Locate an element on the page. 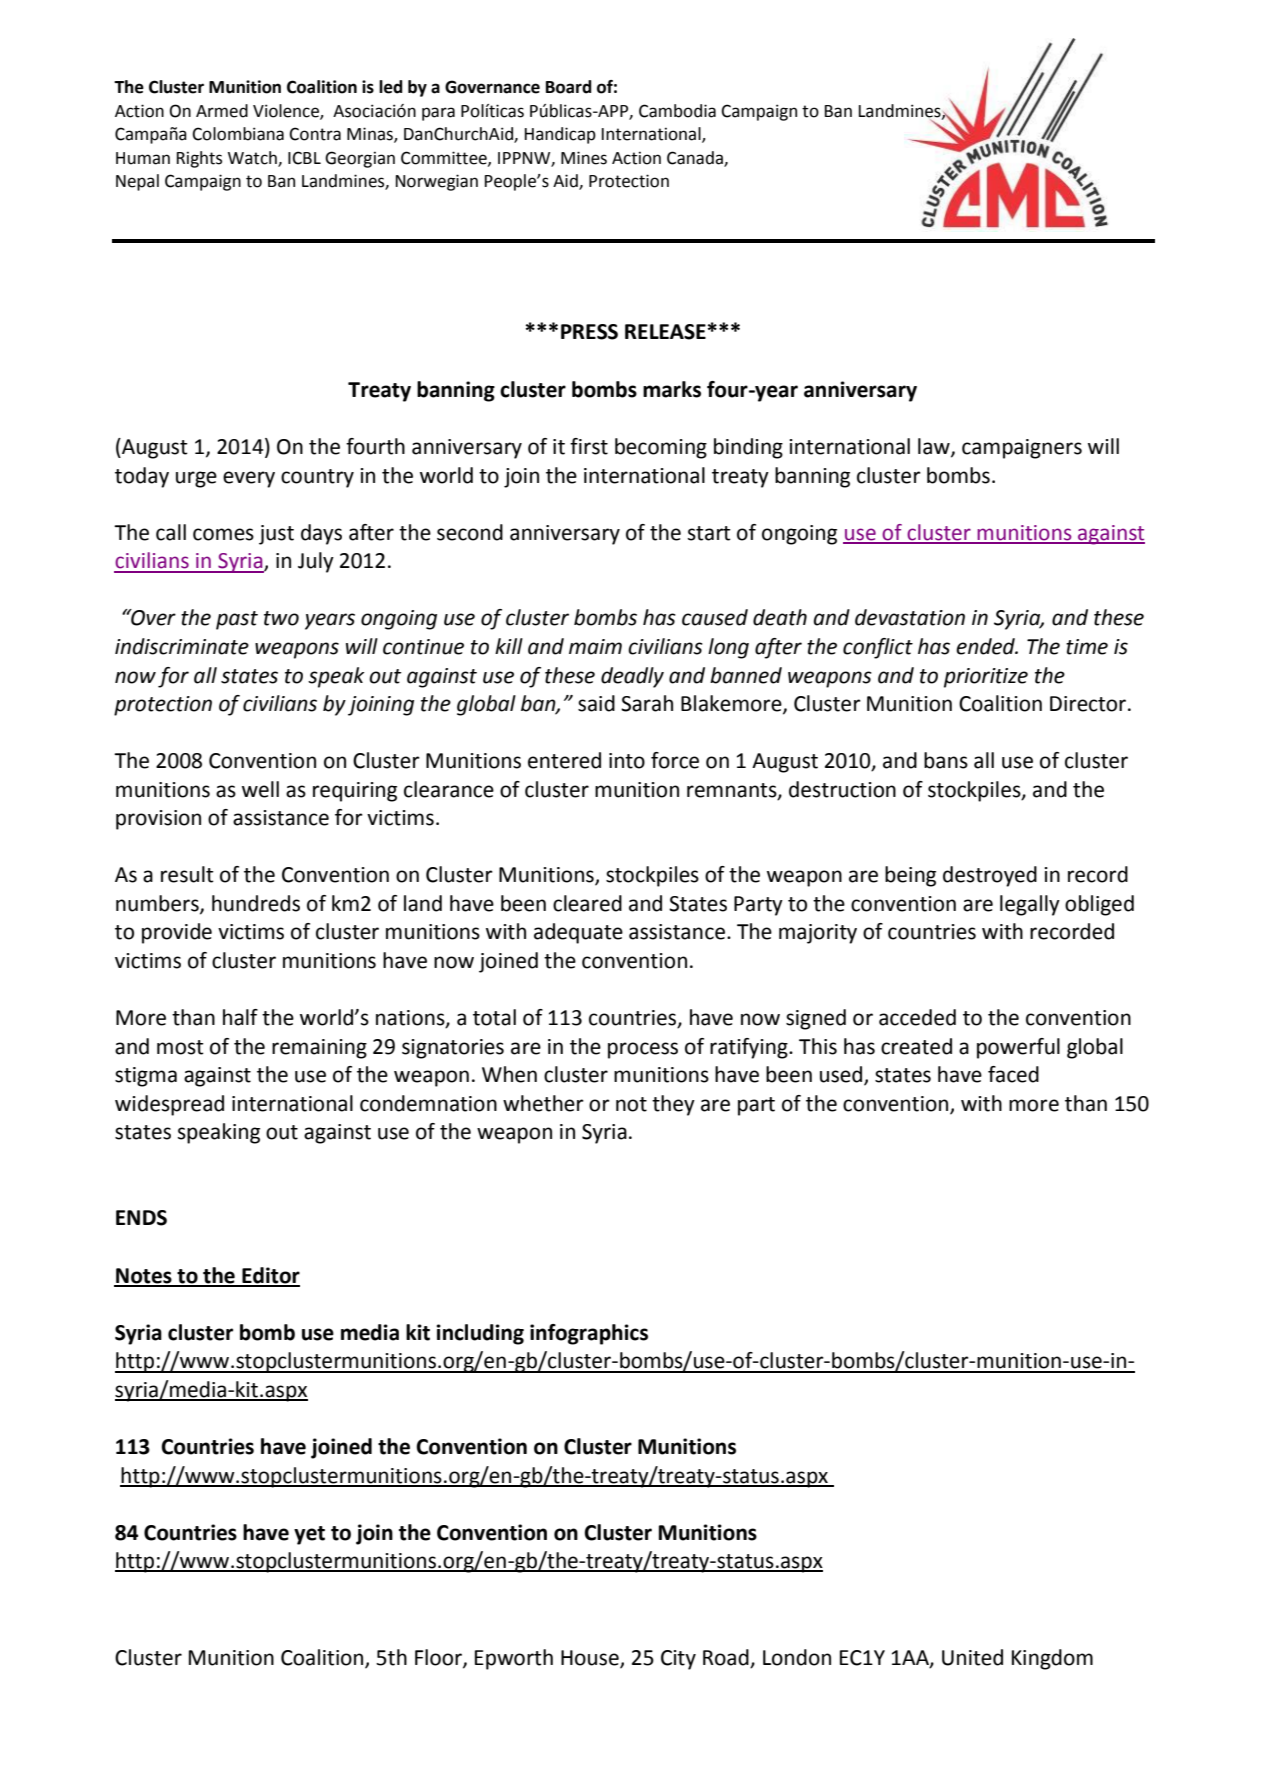  they is located at coordinates (673, 1105).
